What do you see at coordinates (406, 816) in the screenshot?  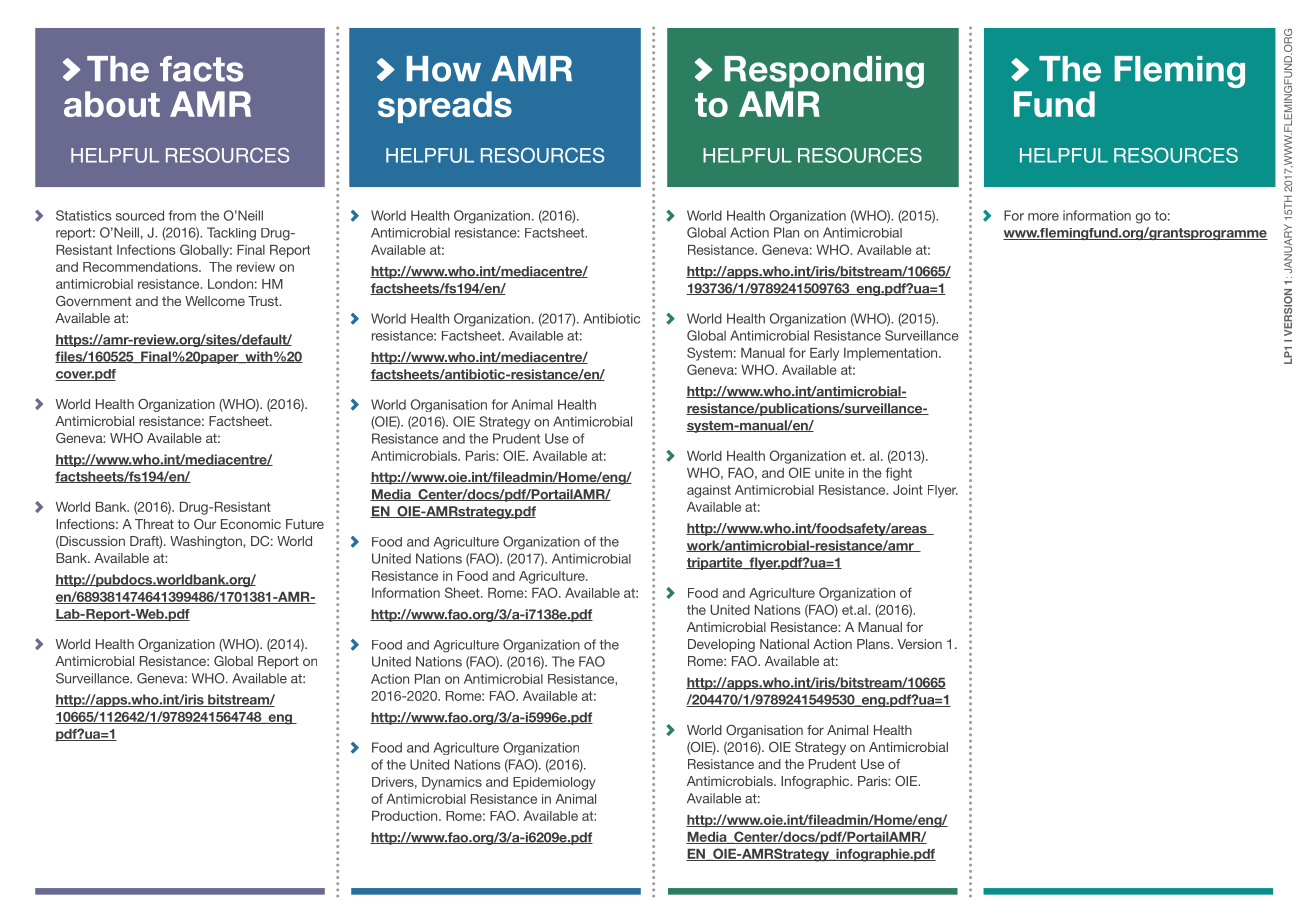 I see `Production` at bounding box center [406, 816].
